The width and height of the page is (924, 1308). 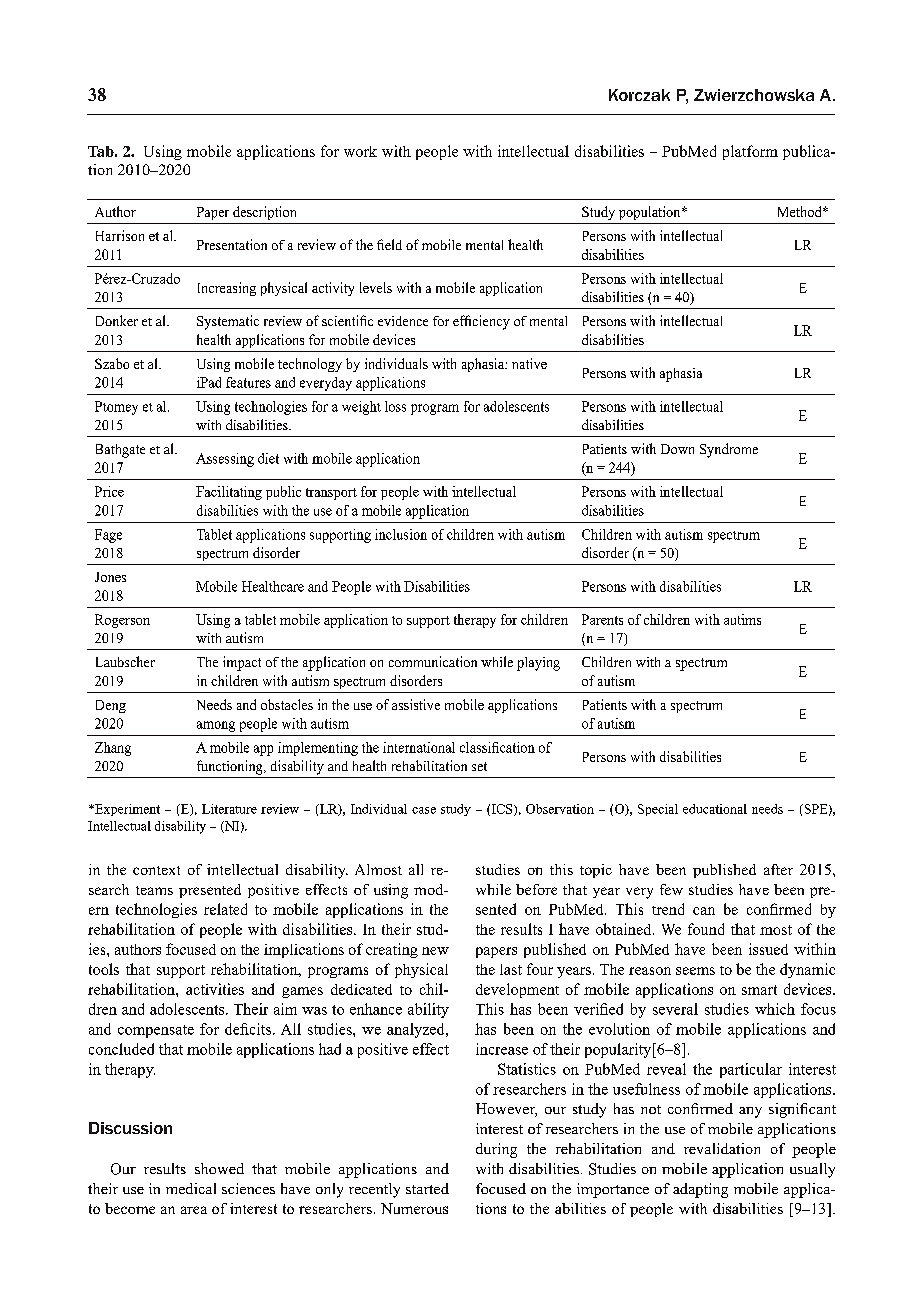 I want to click on medical, so click(x=191, y=1188).
